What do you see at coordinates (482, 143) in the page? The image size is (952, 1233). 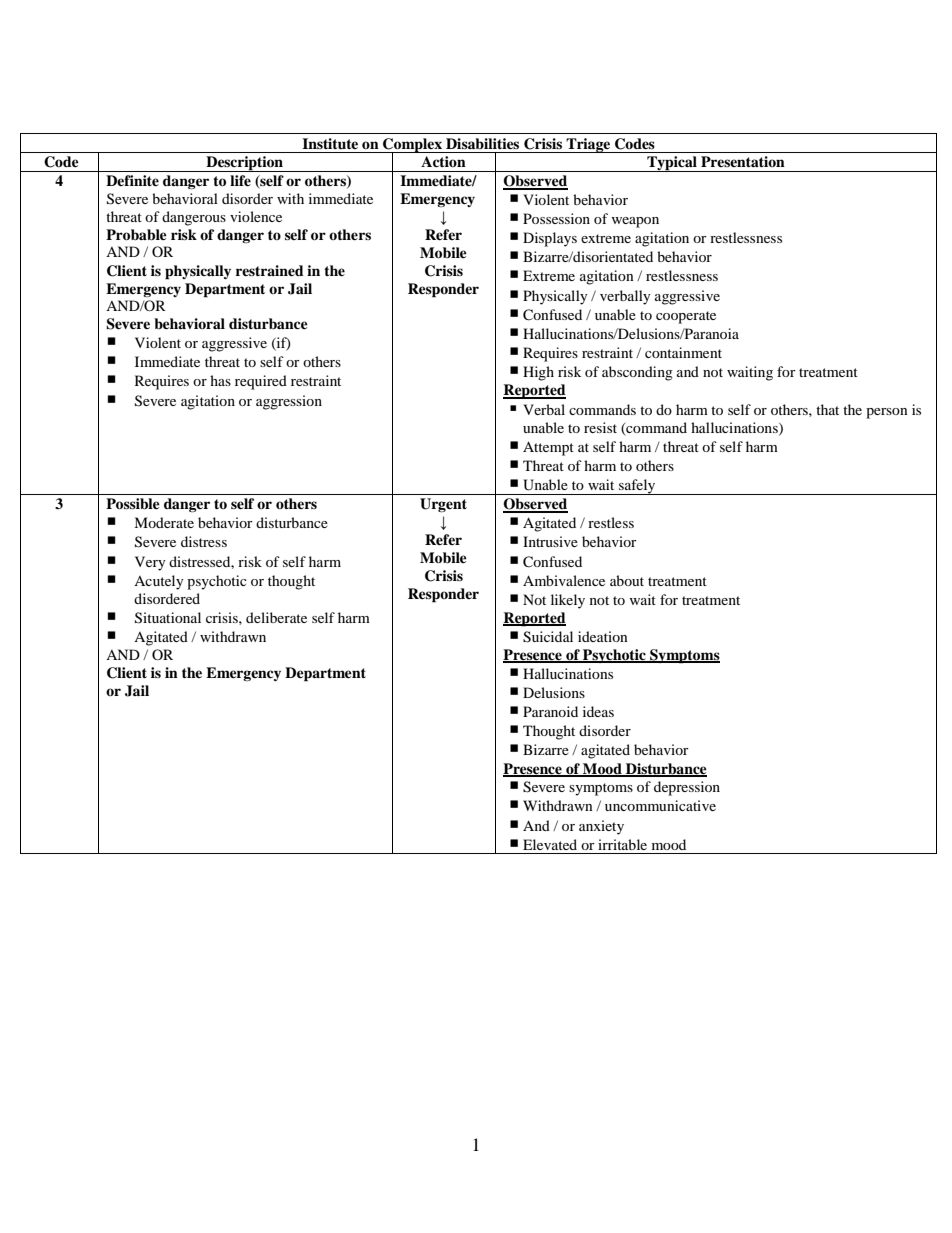 I see `Disabilities` at bounding box center [482, 143].
